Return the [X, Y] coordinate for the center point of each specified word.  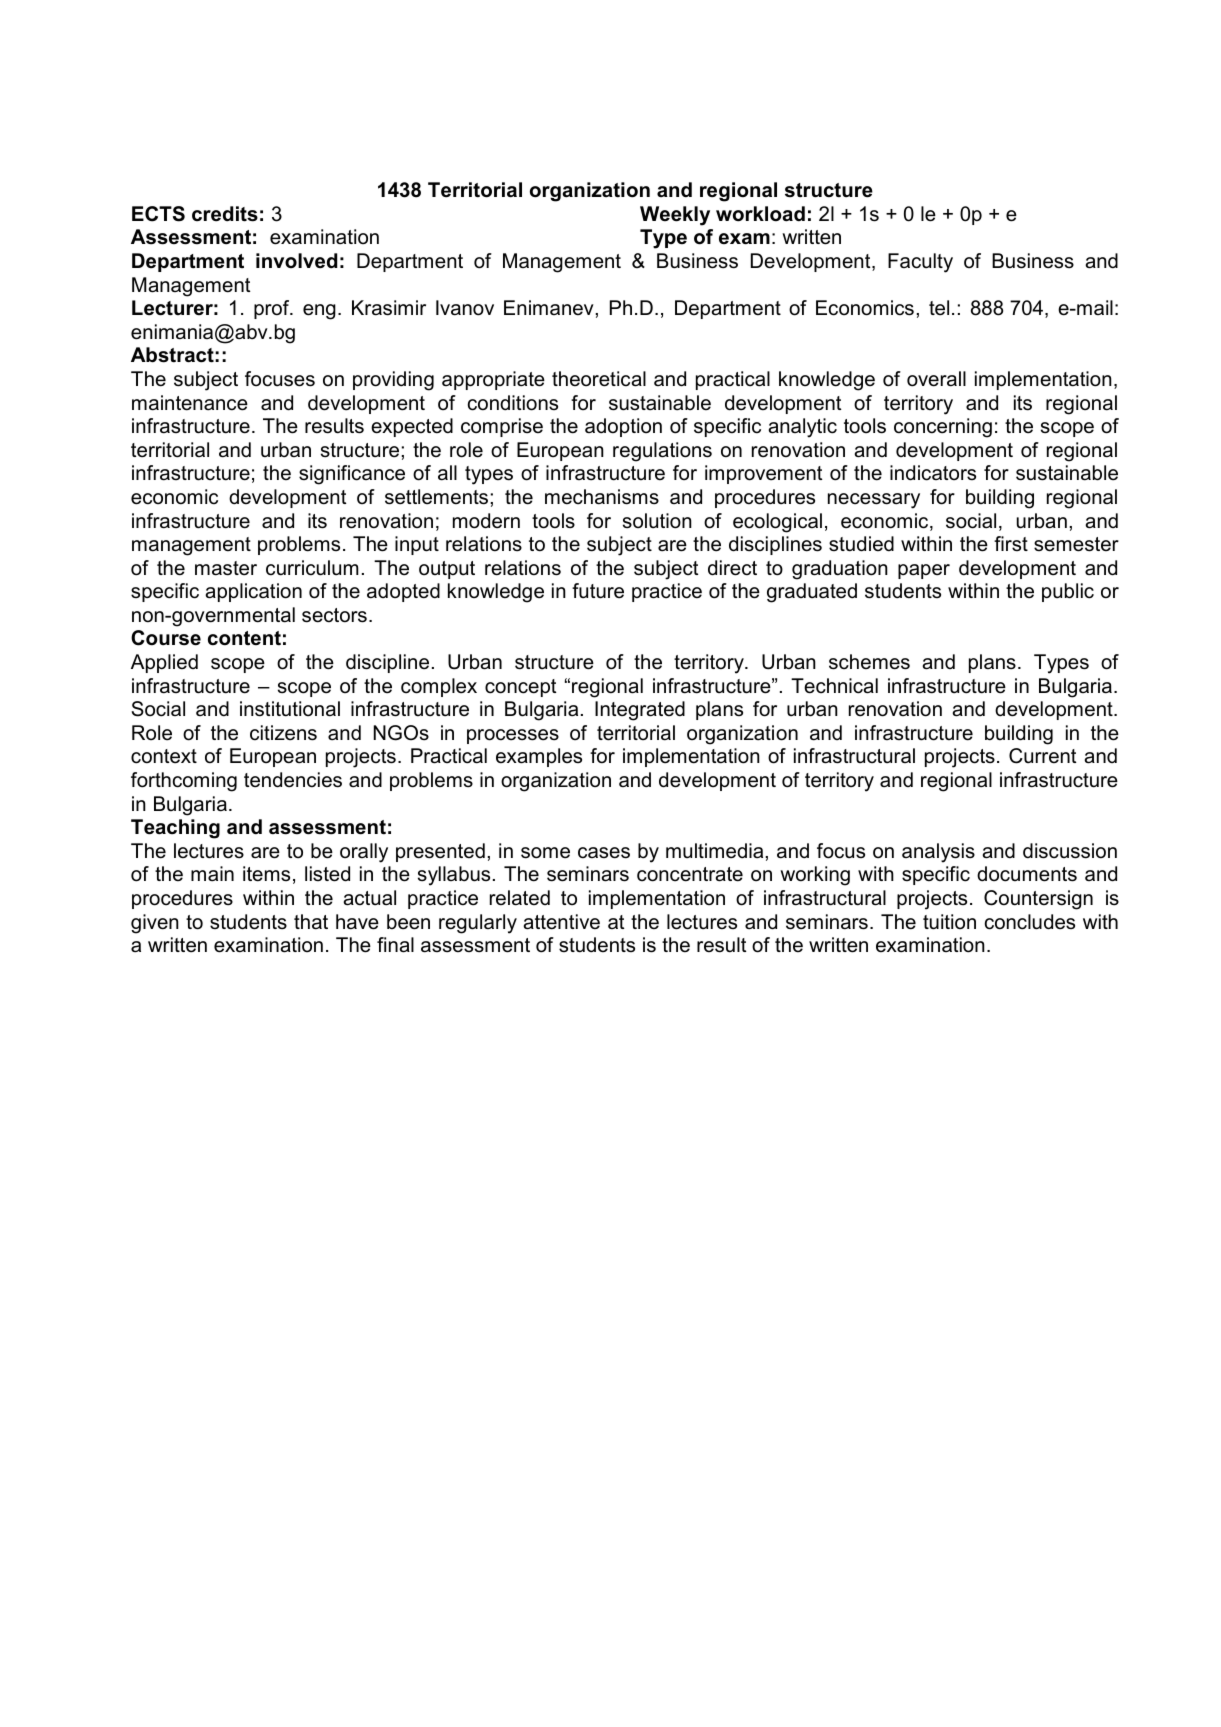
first [1011, 543]
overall [936, 379]
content [244, 638]
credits [225, 214]
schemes [869, 662]
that [311, 922]
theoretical [599, 379]
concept [520, 688]
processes [513, 736]
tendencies [293, 780]
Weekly [675, 216]
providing [393, 381]
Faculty [920, 263]
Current [1042, 756]
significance [352, 475]
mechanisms [602, 497]
